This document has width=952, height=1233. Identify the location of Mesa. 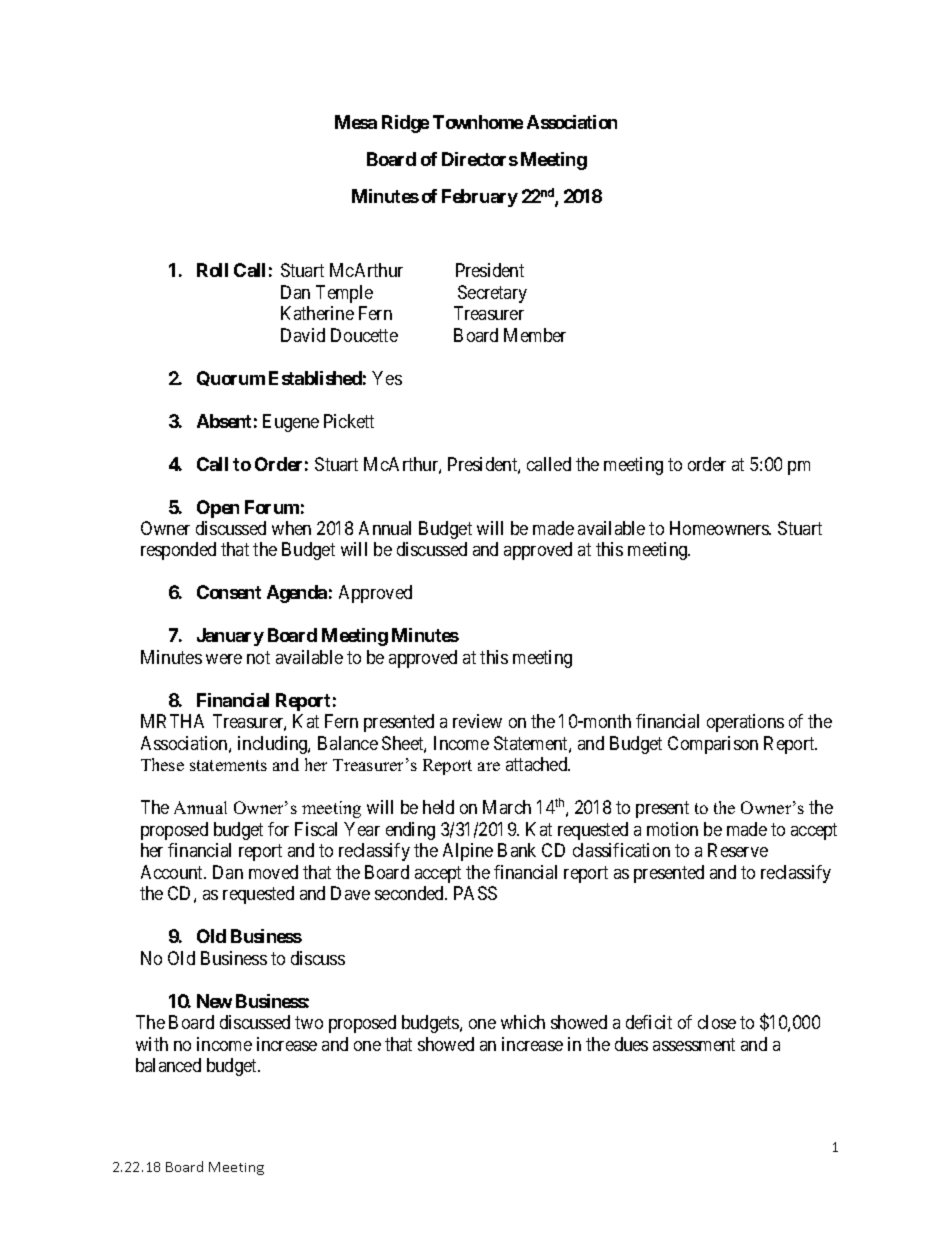
(356, 122).
